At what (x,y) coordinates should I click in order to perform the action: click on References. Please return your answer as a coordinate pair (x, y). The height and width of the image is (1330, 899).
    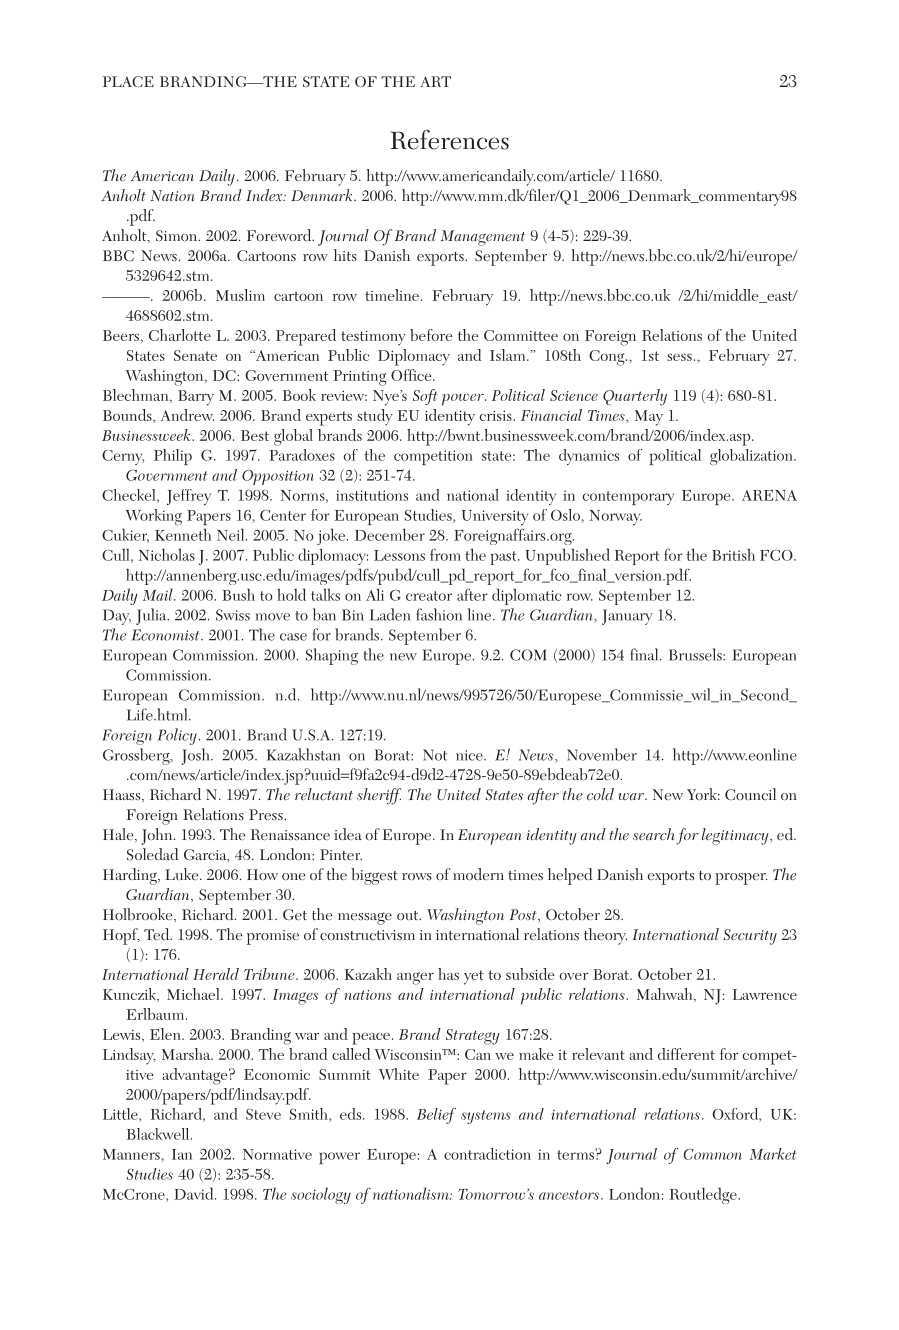
    Looking at the image, I should click on (449, 140).
